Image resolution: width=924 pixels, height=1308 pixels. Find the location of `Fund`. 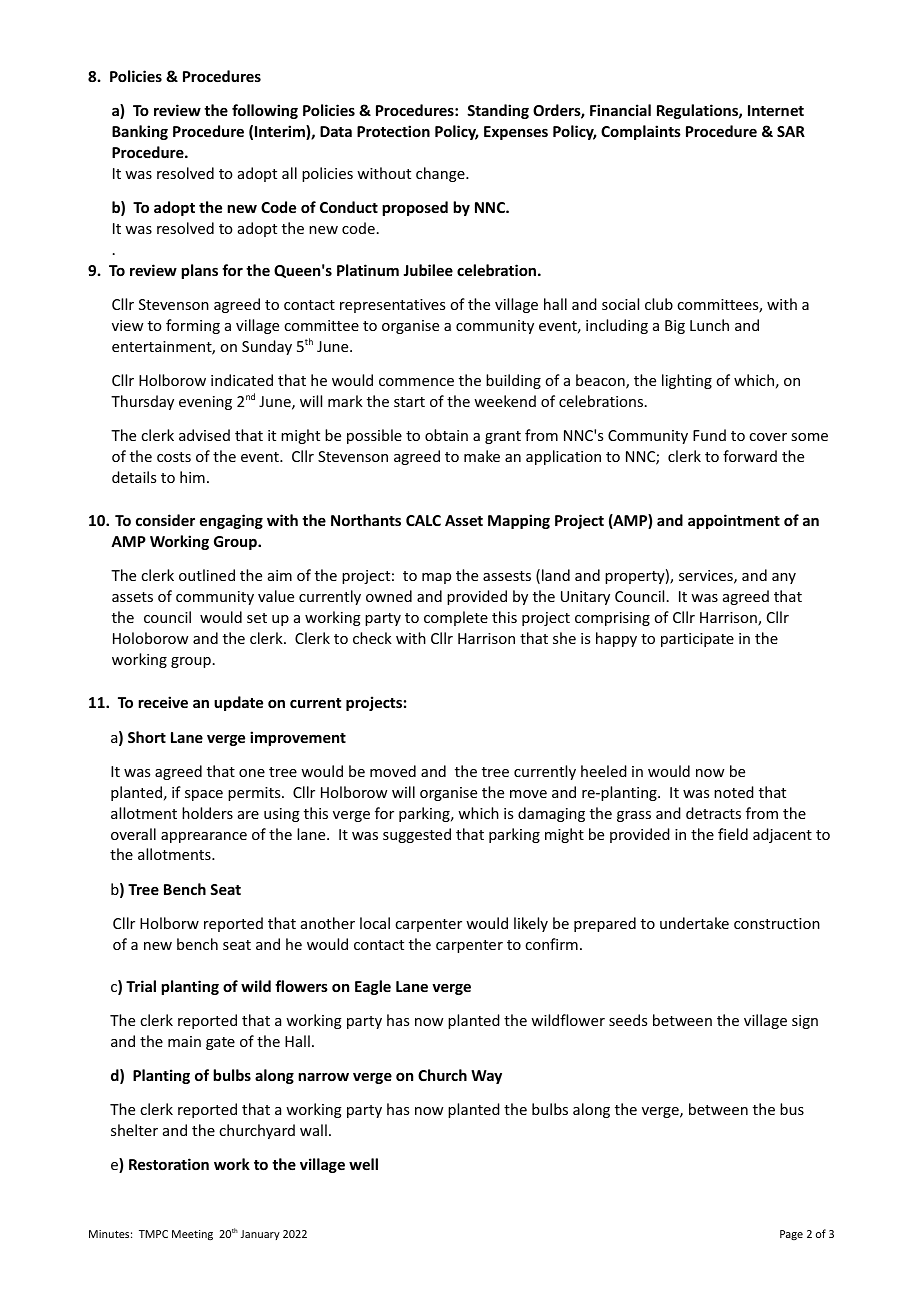

Fund is located at coordinates (709, 435).
